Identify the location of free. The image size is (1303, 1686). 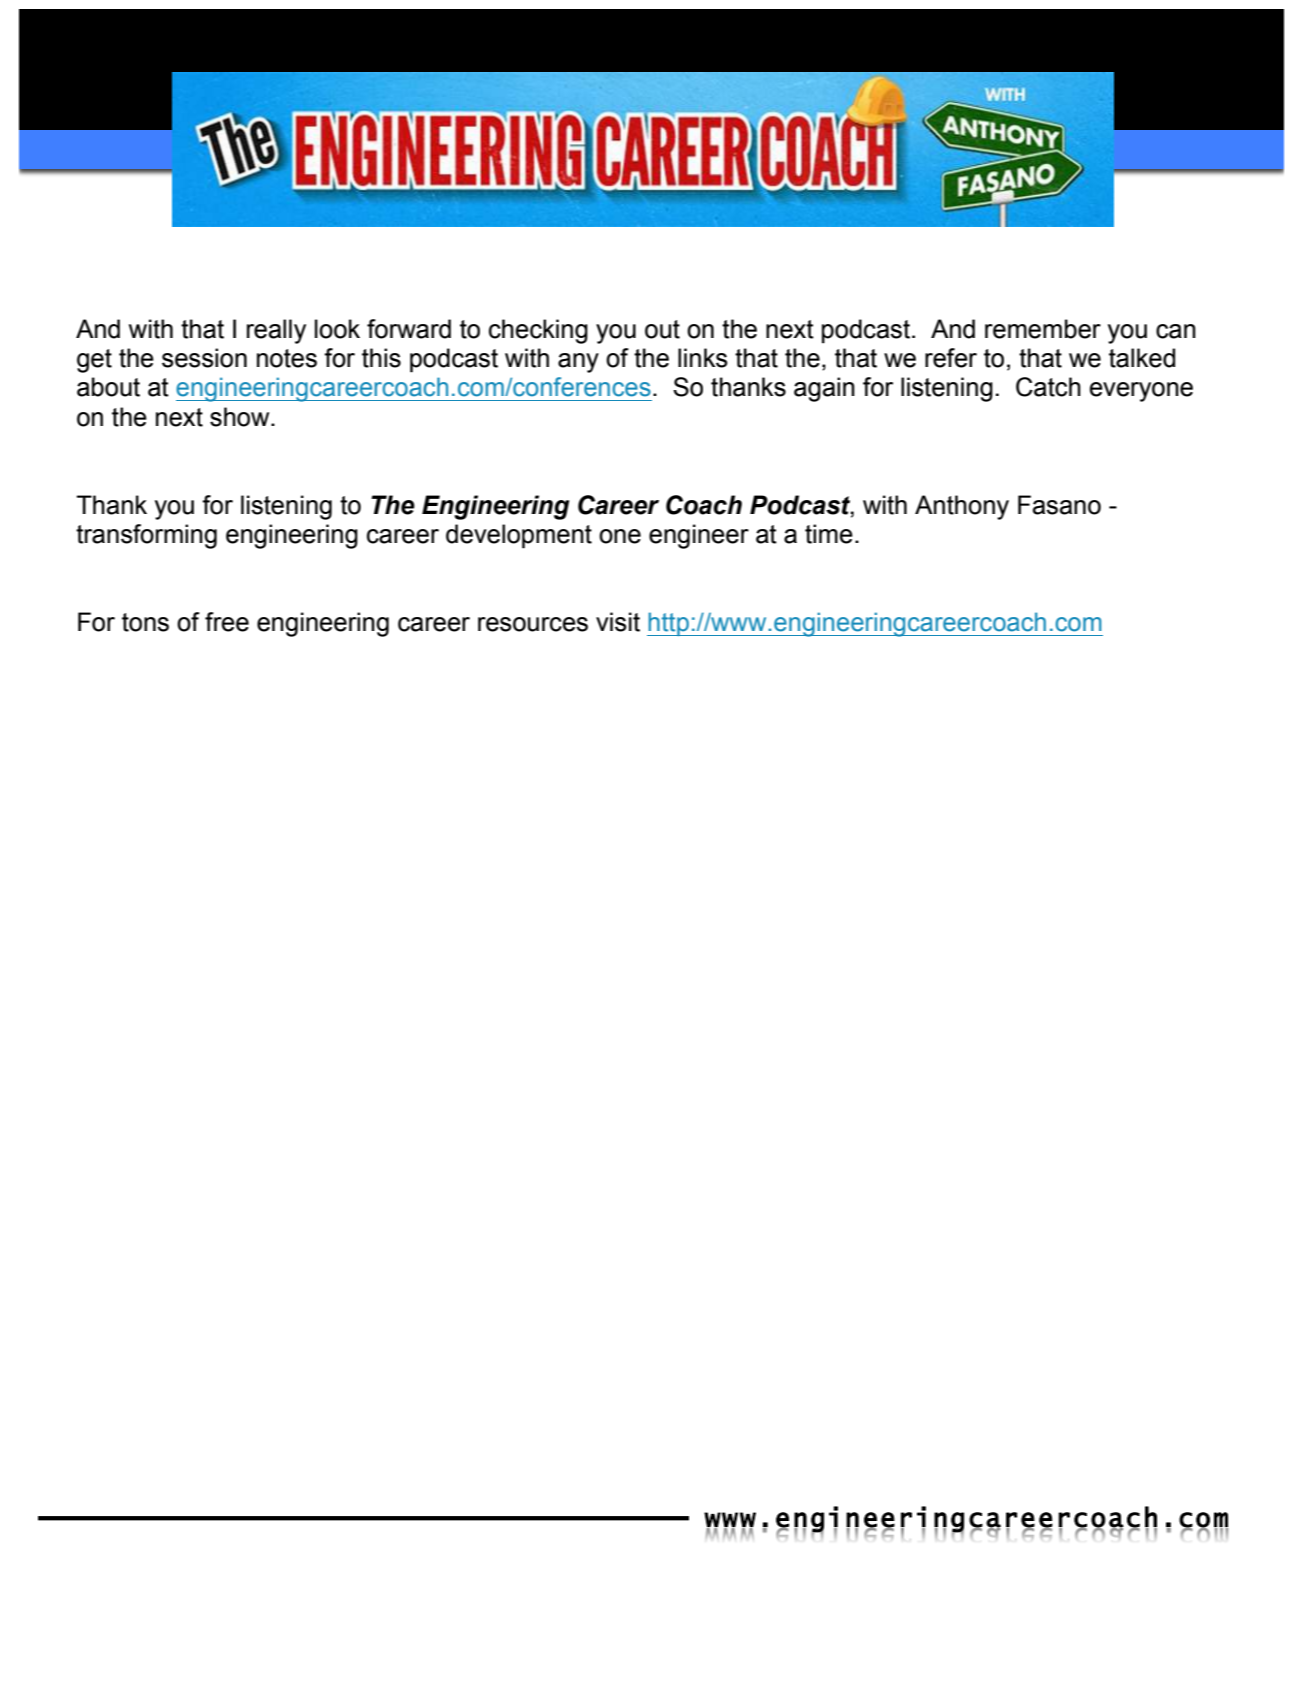
(227, 622).
